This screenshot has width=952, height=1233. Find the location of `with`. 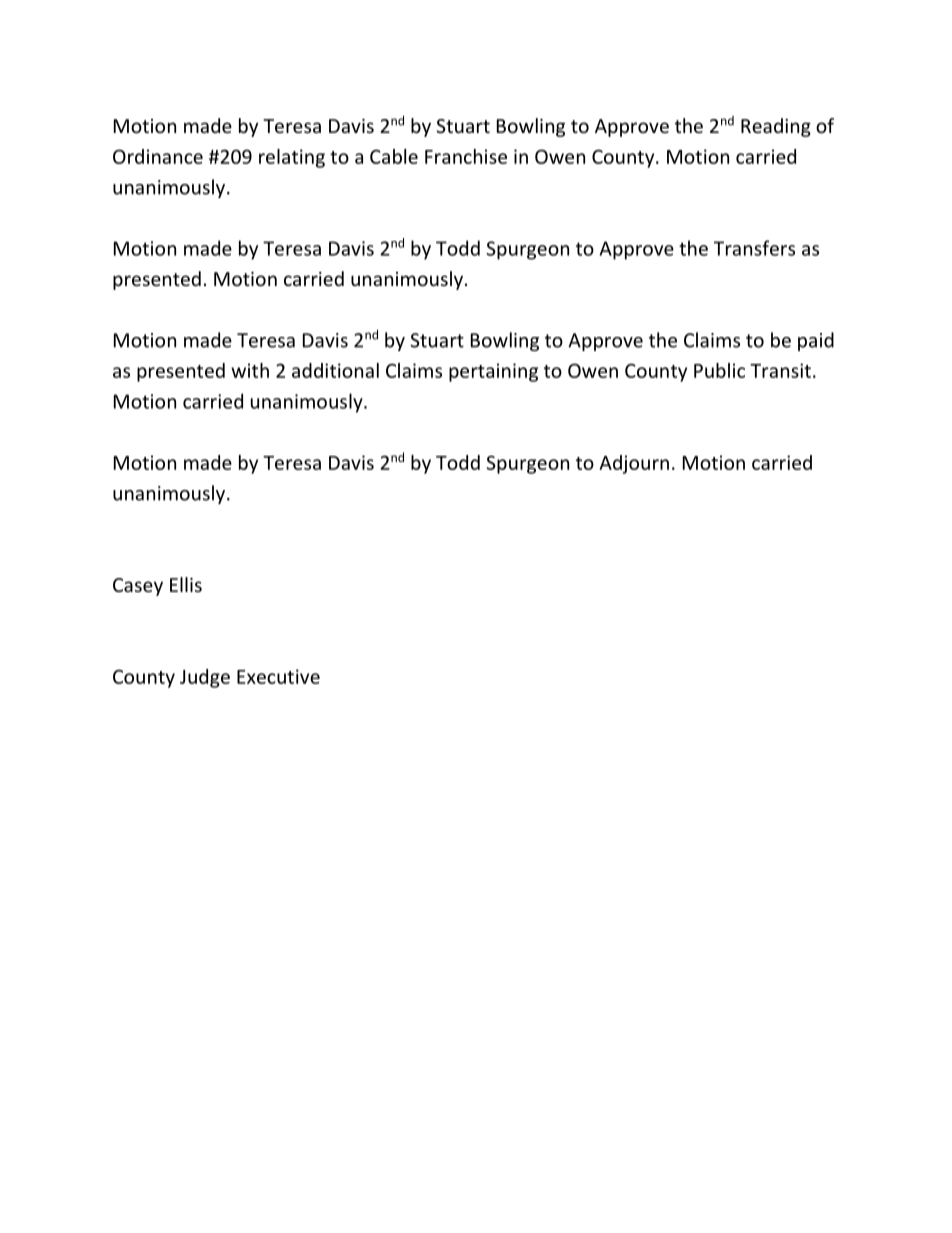

with is located at coordinates (250, 370).
